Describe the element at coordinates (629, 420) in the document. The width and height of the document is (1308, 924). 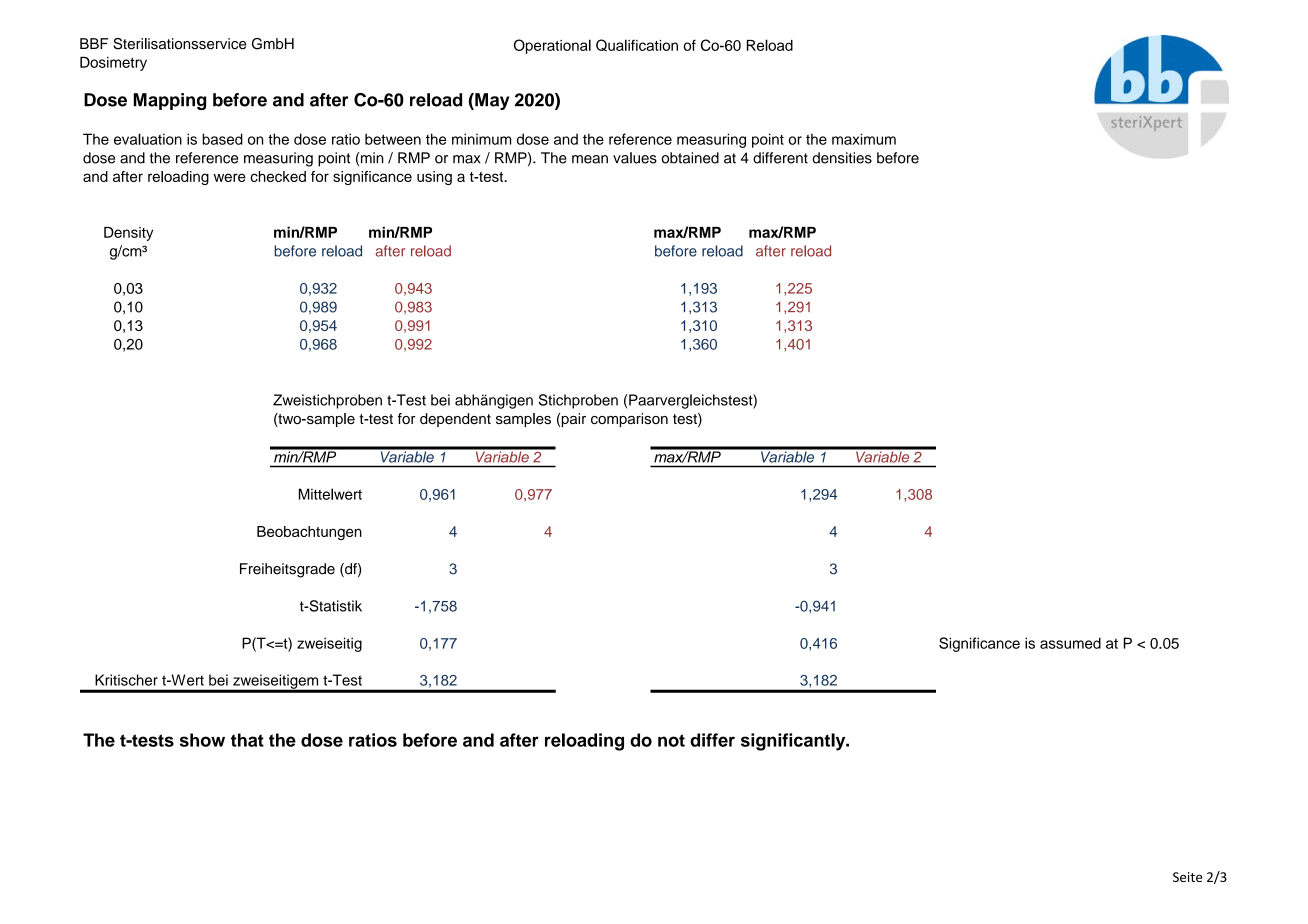
I see `comparison` at that location.
